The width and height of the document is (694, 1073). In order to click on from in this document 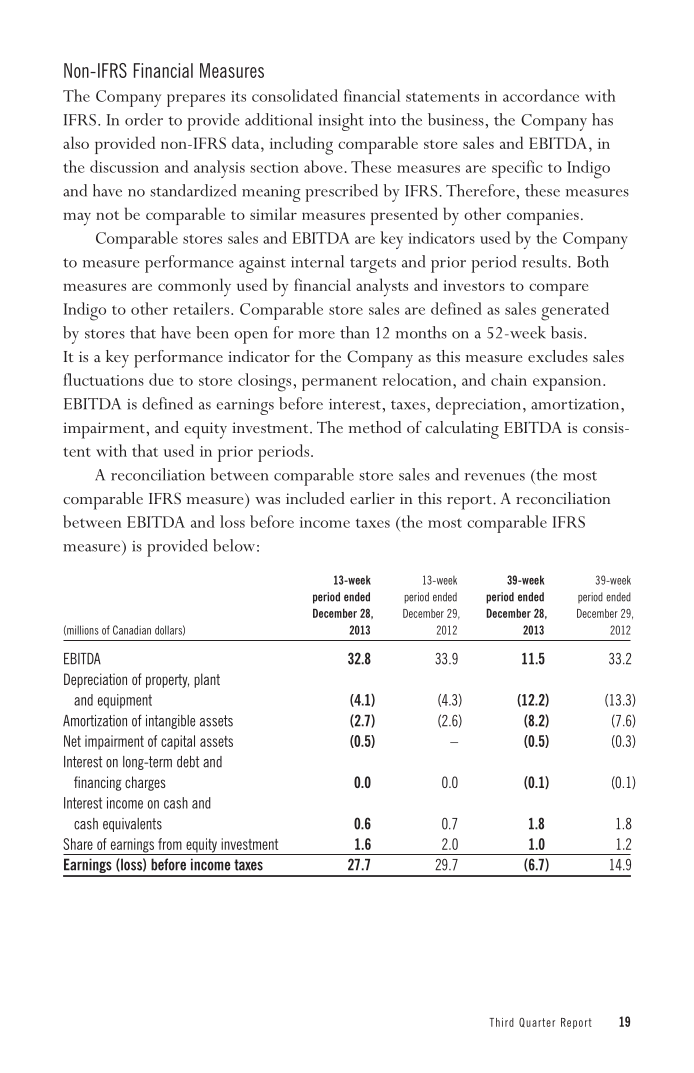, I will do `click(170, 844)`.
